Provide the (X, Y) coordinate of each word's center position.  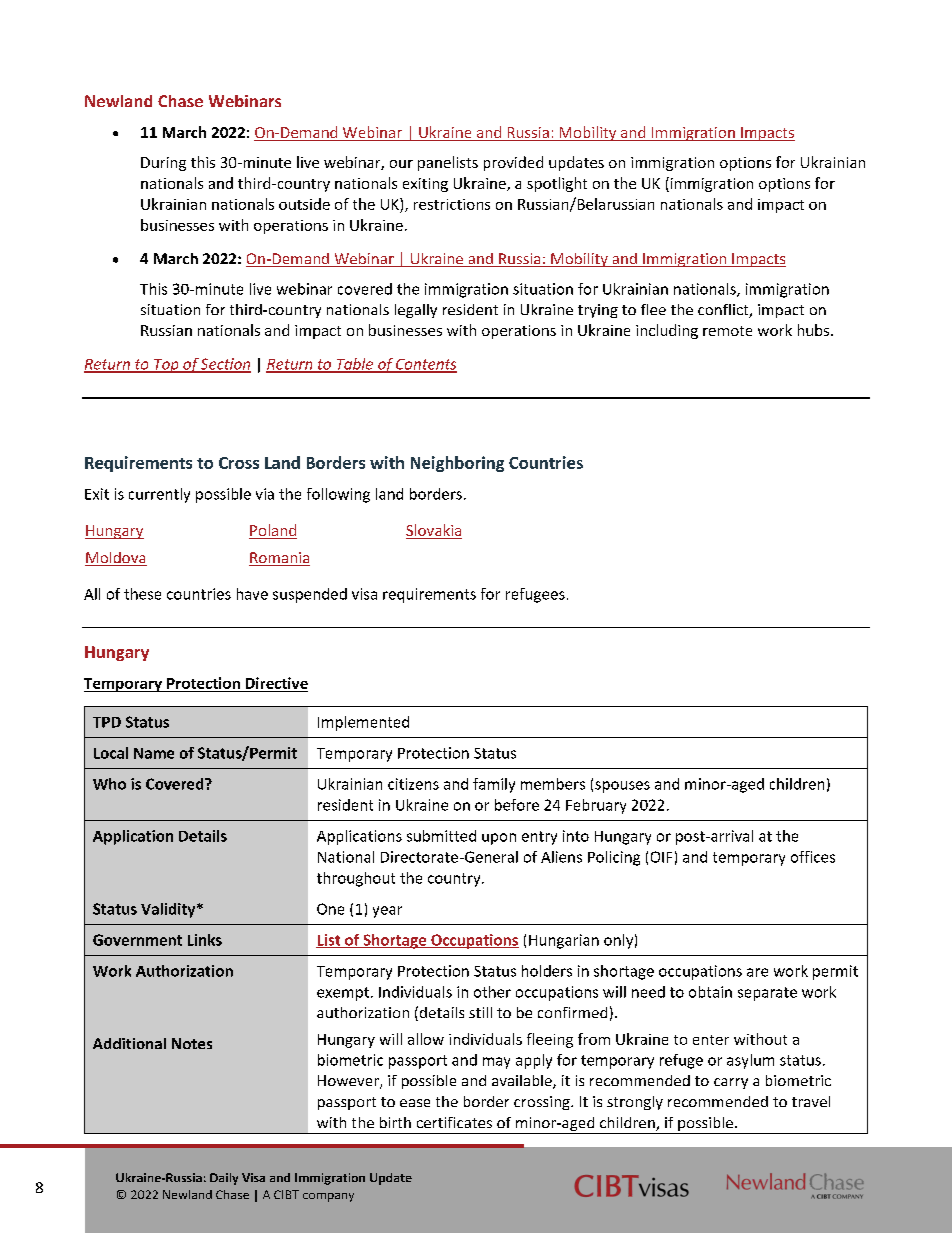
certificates (454, 1122)
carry (731, 1083)
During (163, 164)
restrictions (452, 204)
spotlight (557, 184)
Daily (224, 1179)
